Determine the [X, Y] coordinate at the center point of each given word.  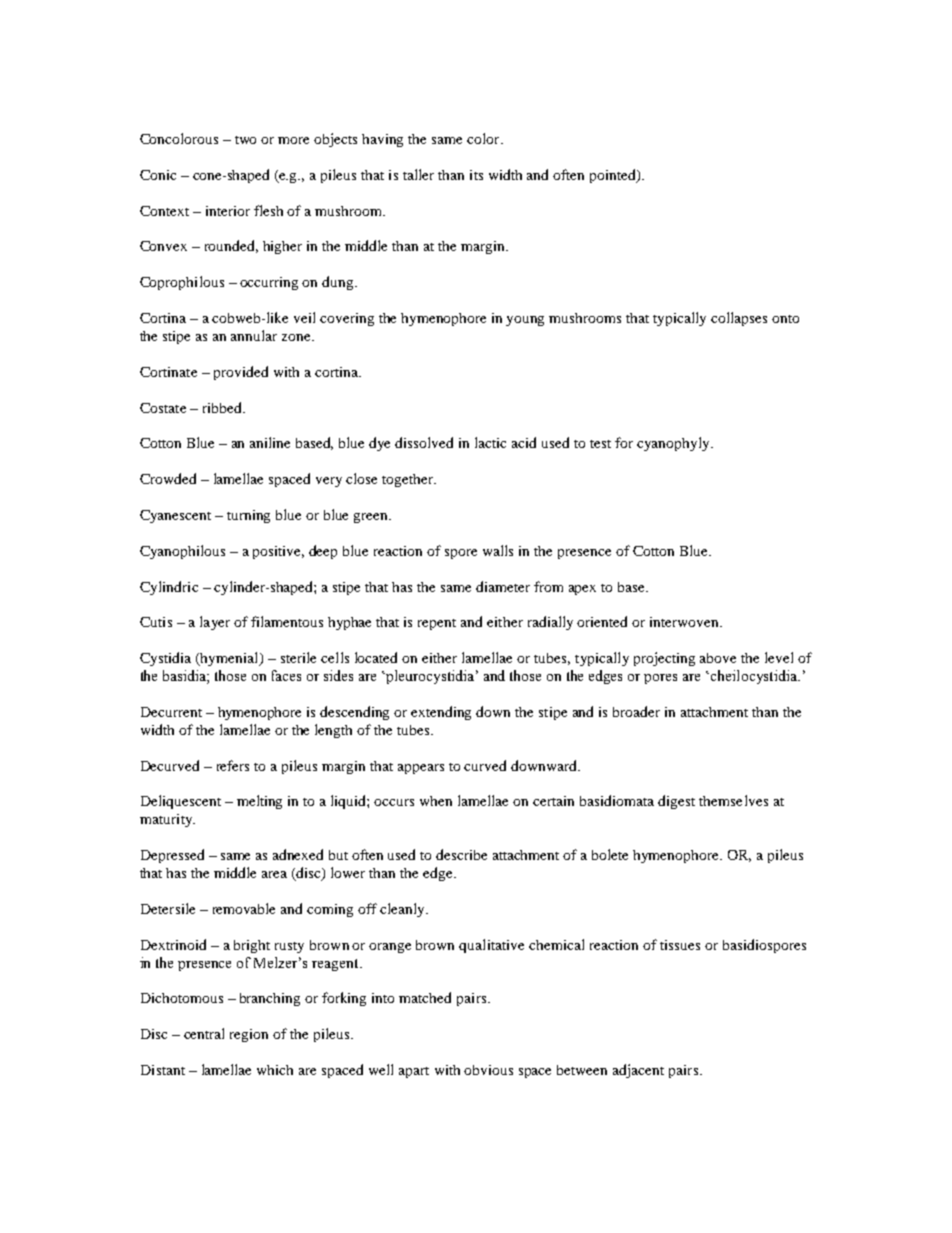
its [476, 175]
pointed [614, 176]
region [249, 1035]
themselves [733, 800]
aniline [270, 442]
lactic [490, 442]
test [600, 444]
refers [233, 765]
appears [421, 769]
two [245, 140]
